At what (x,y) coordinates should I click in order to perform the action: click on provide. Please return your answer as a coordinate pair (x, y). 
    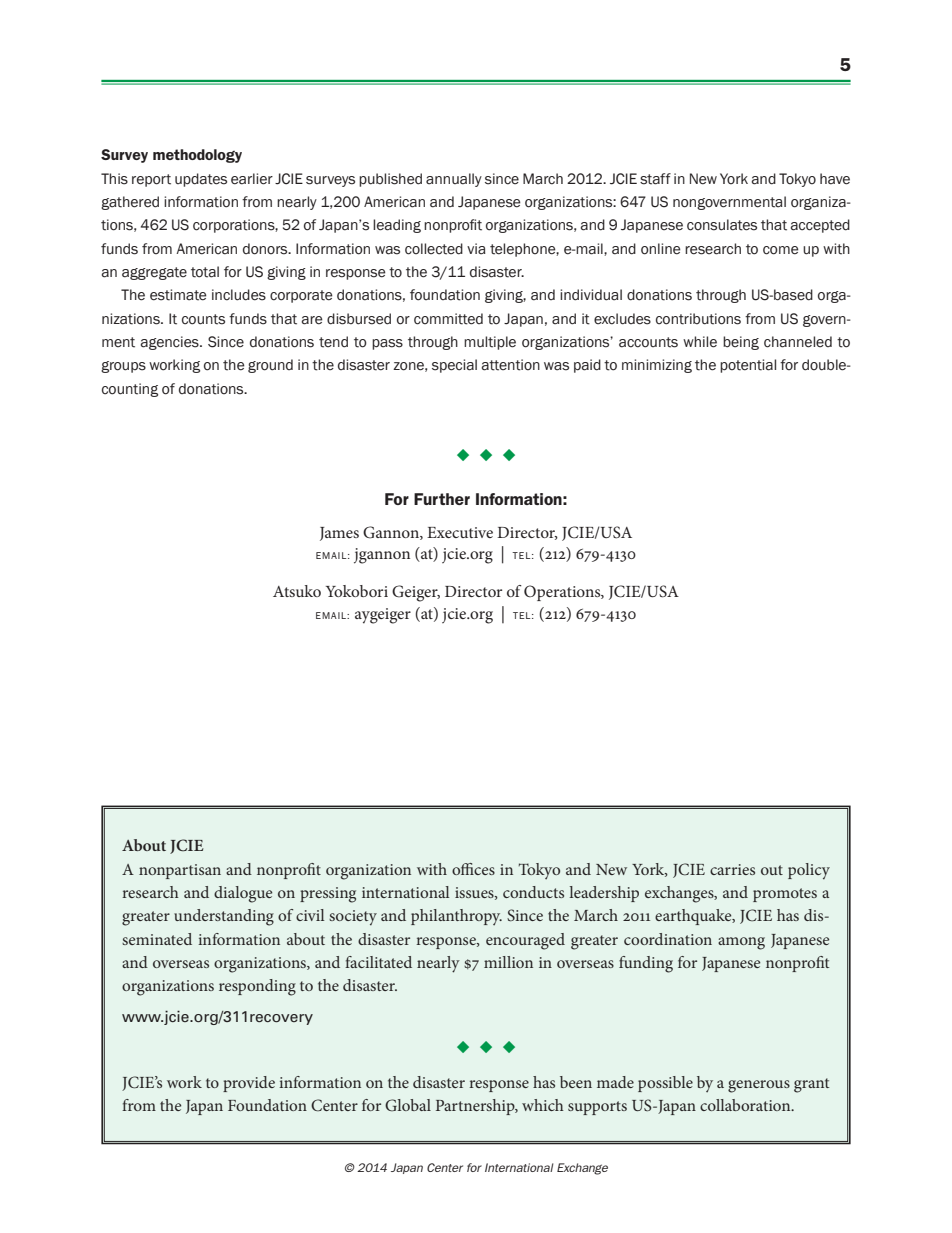
    Looking at the image, I should click on (249, 1084).
